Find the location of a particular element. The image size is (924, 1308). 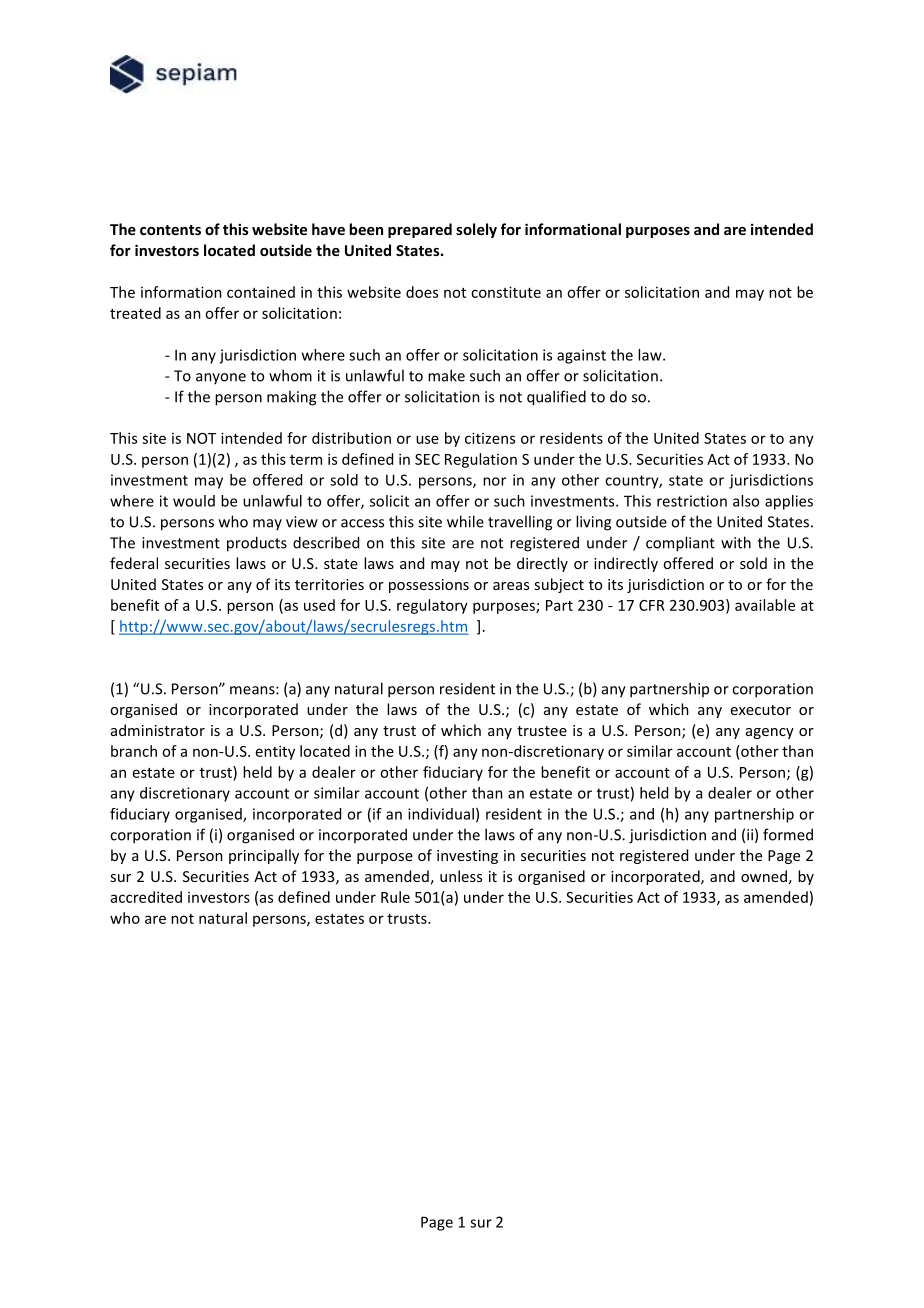

contents is located at coordinates (170, 230).
